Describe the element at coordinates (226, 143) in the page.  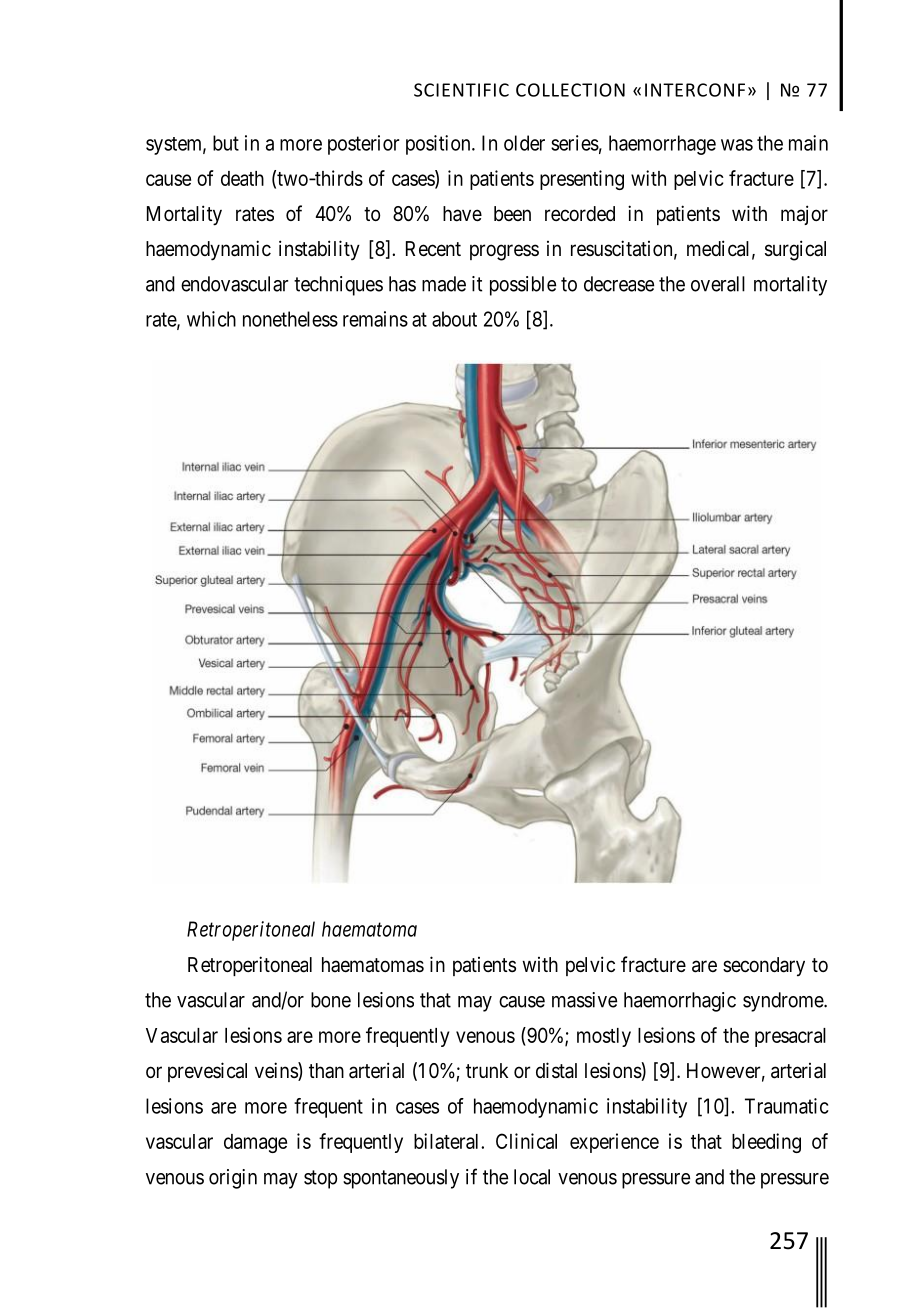
I see `but` at that location.
